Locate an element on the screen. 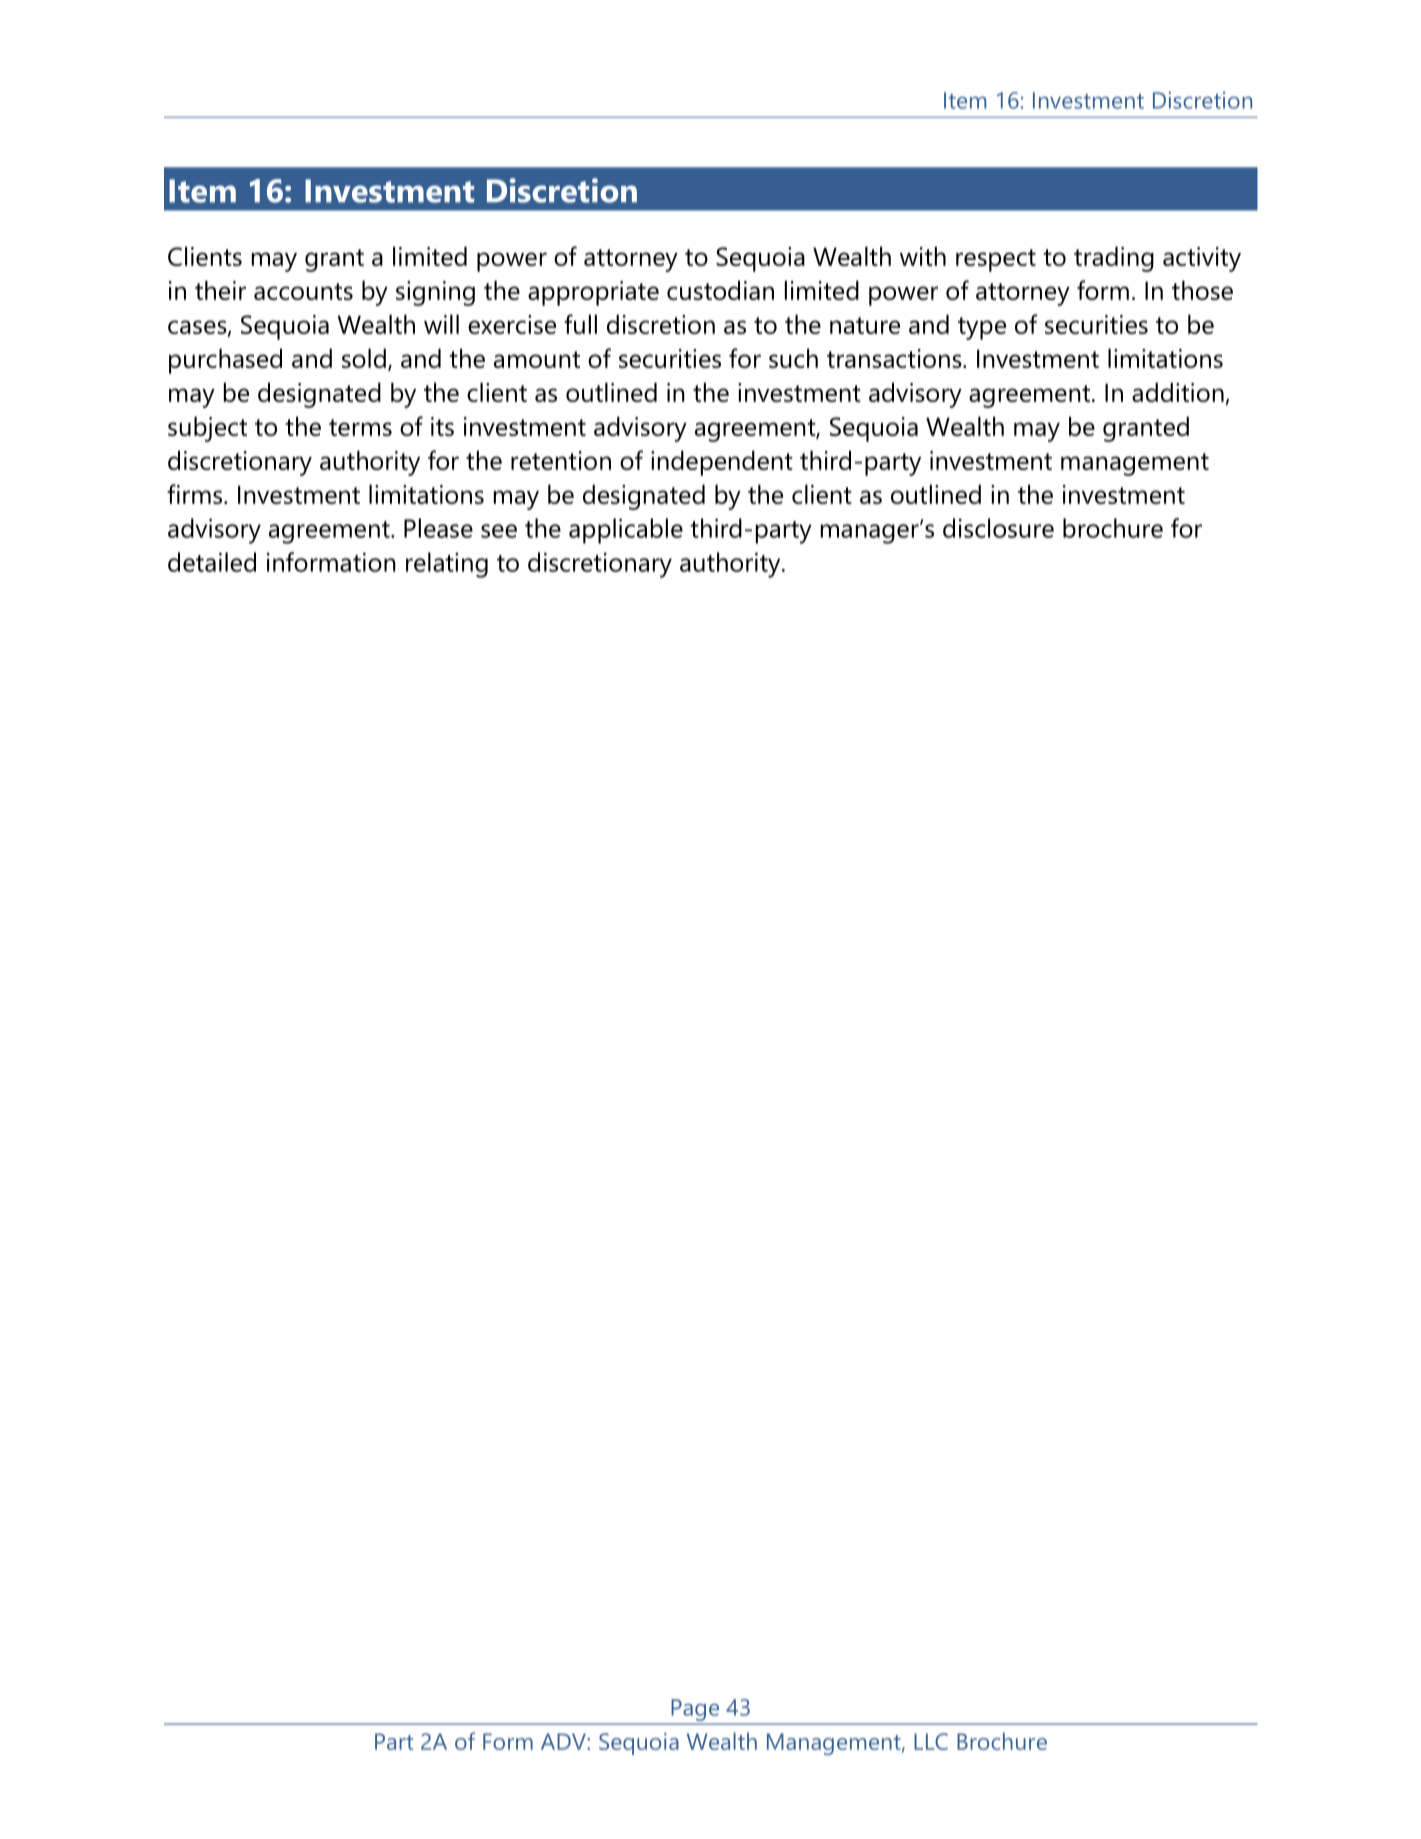 The width and height of the screenshot is (1421, 1839). disclosure is located at coordinates (998, 528).
